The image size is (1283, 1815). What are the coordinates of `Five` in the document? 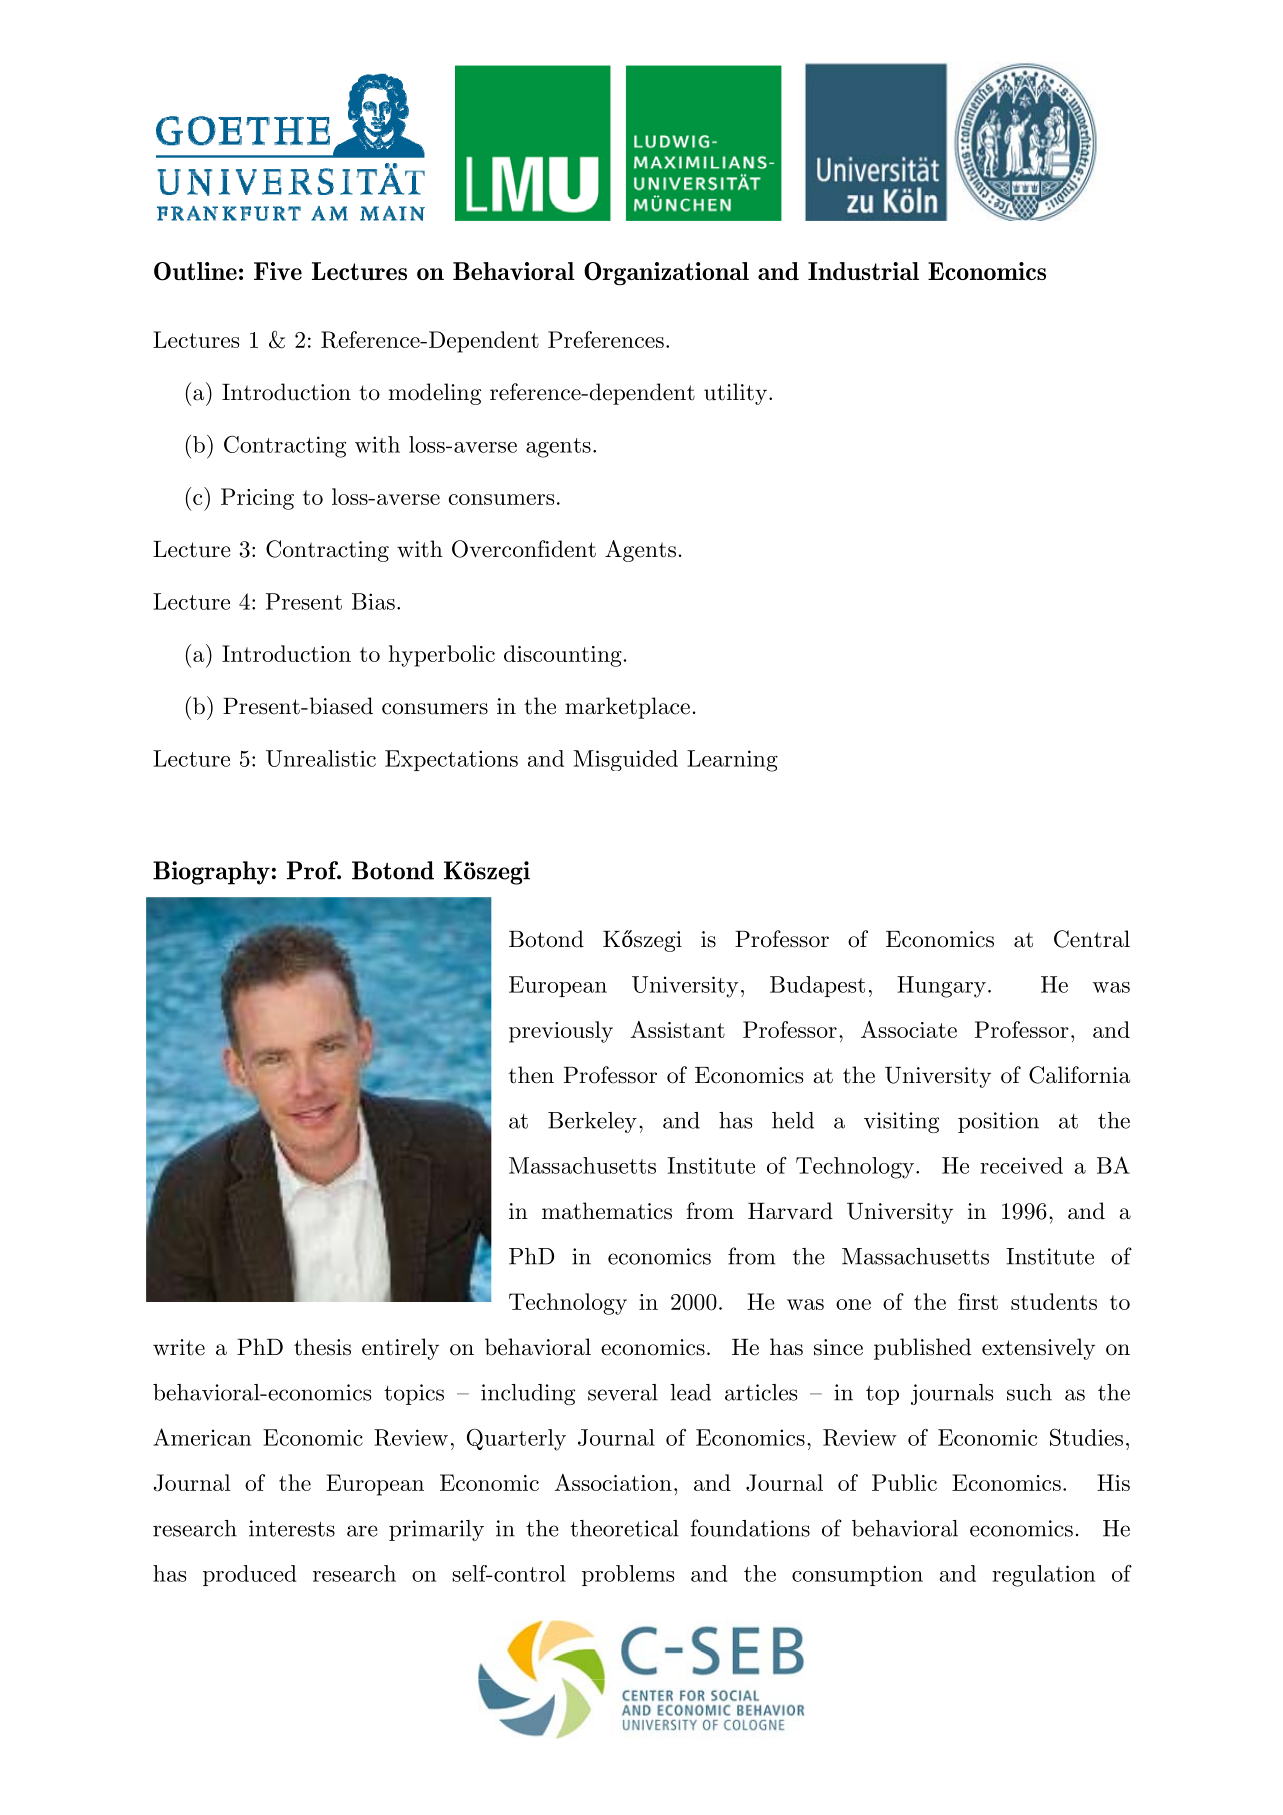 It's located at (278, 271).
